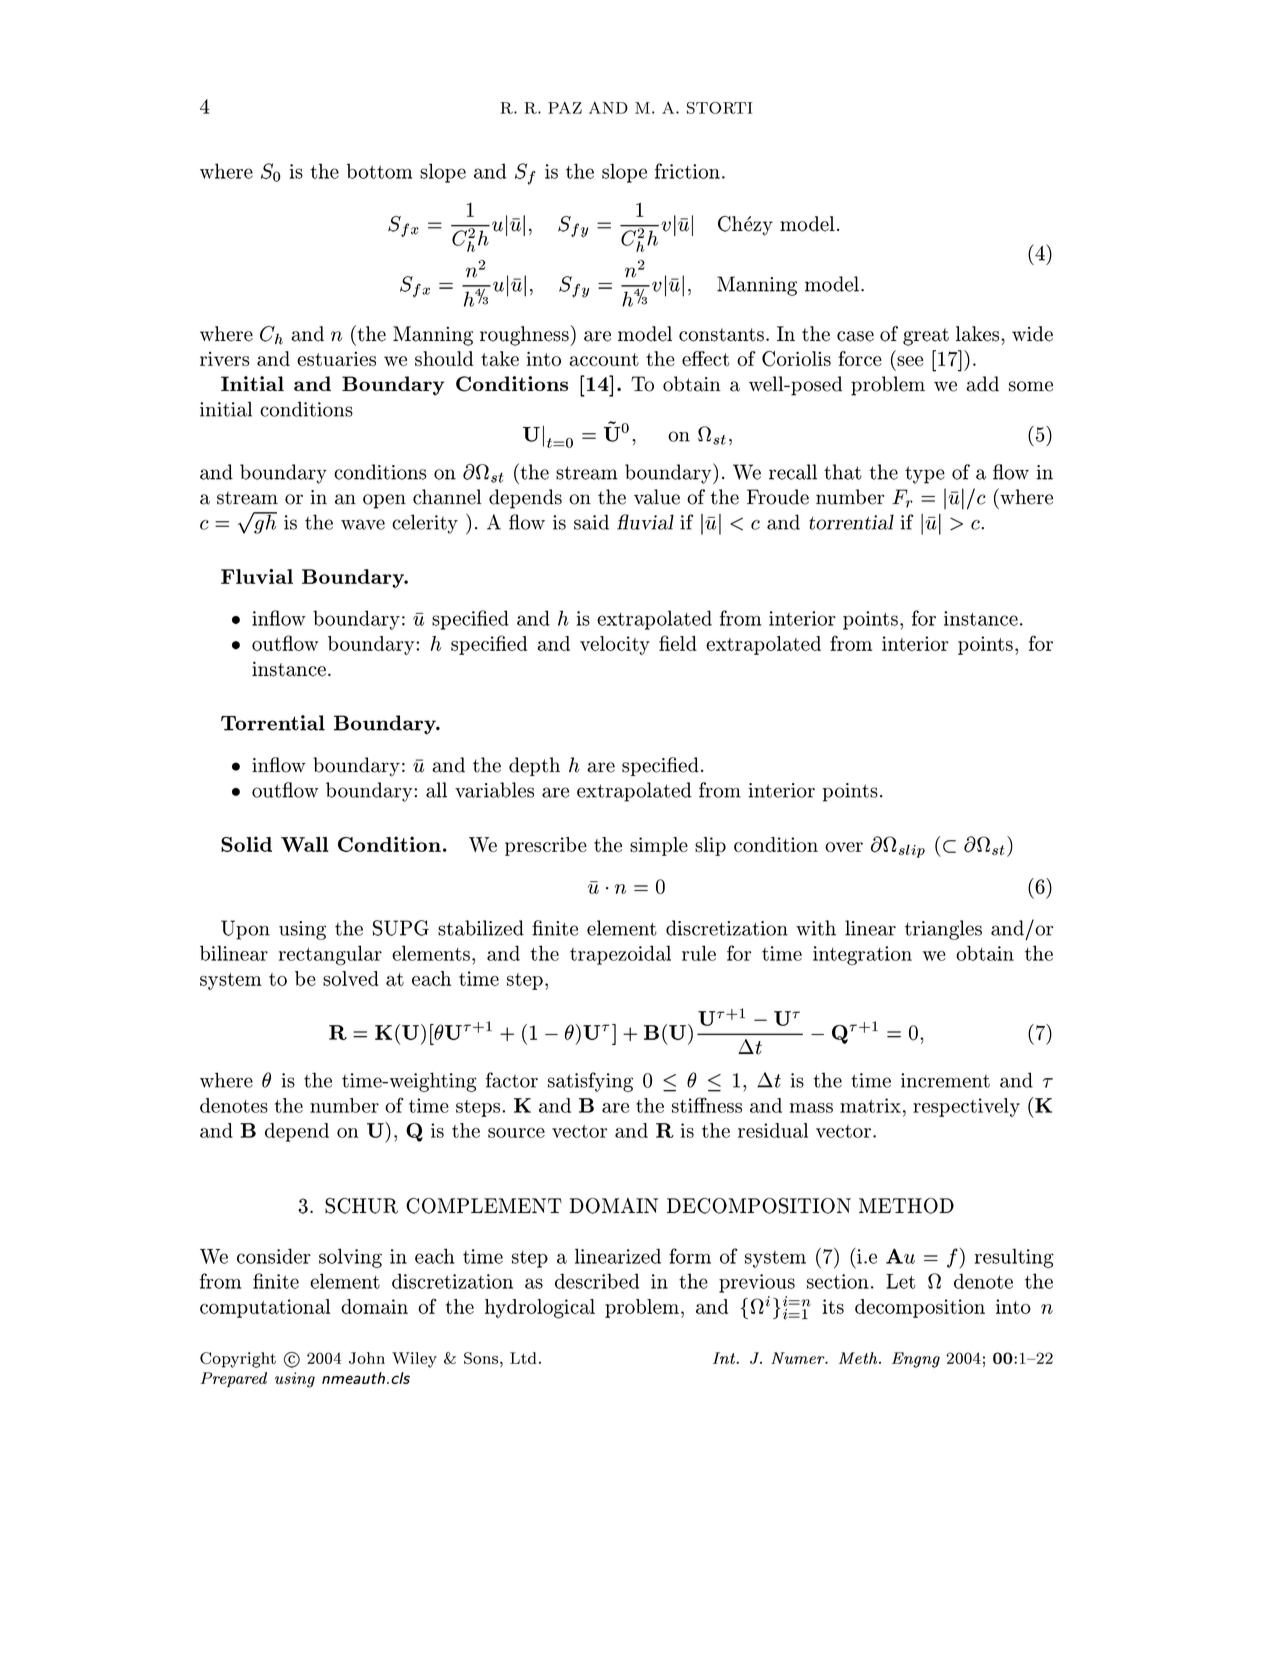 This screenshot has height=1665, width=1286. Describe the element at coordinates (683, 643) in the screenshot. I see `eld` at that location.
